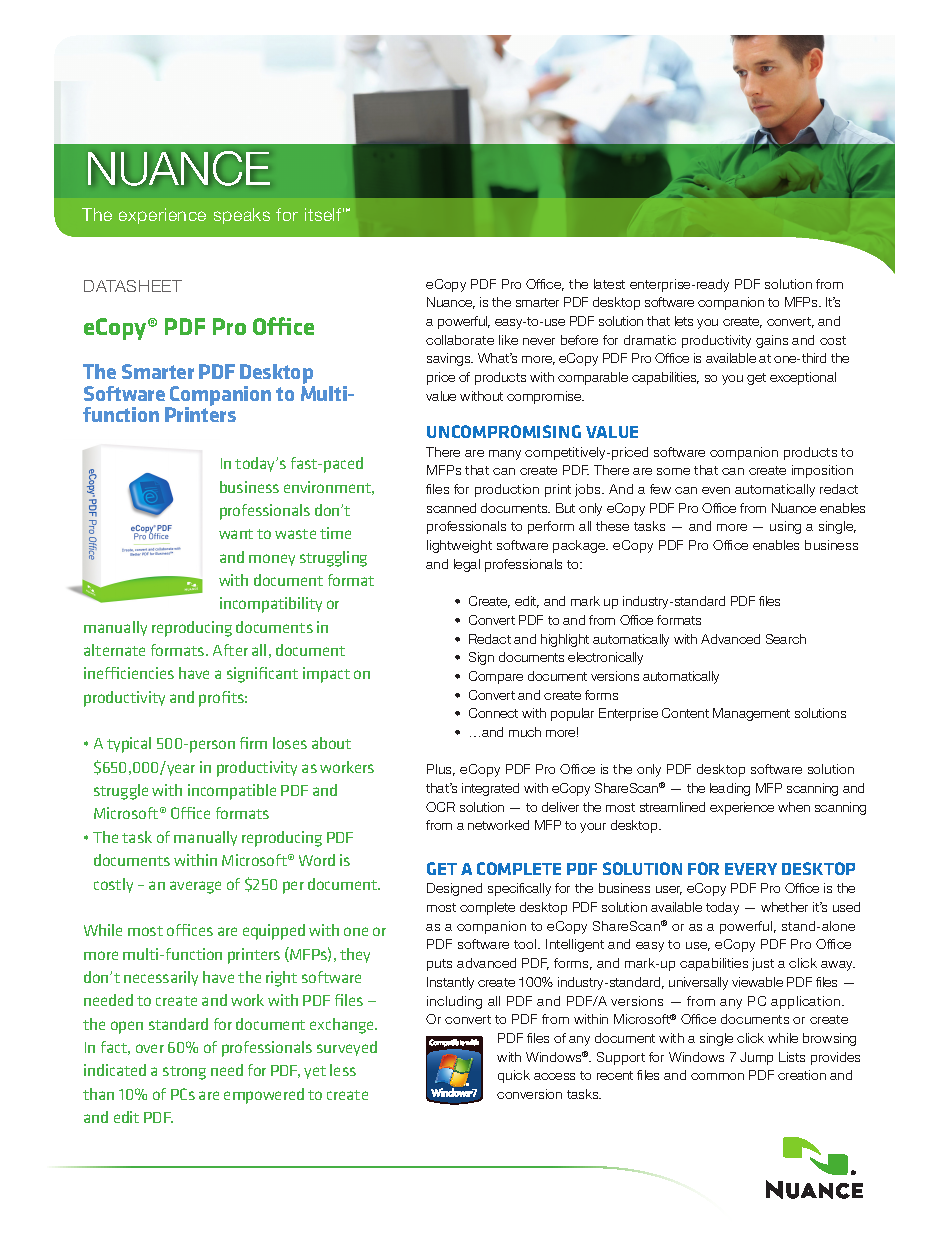  What do you see at coordinates (467, 565) in the screenshot?
I see `legal` at bounding box center [467, 565].
